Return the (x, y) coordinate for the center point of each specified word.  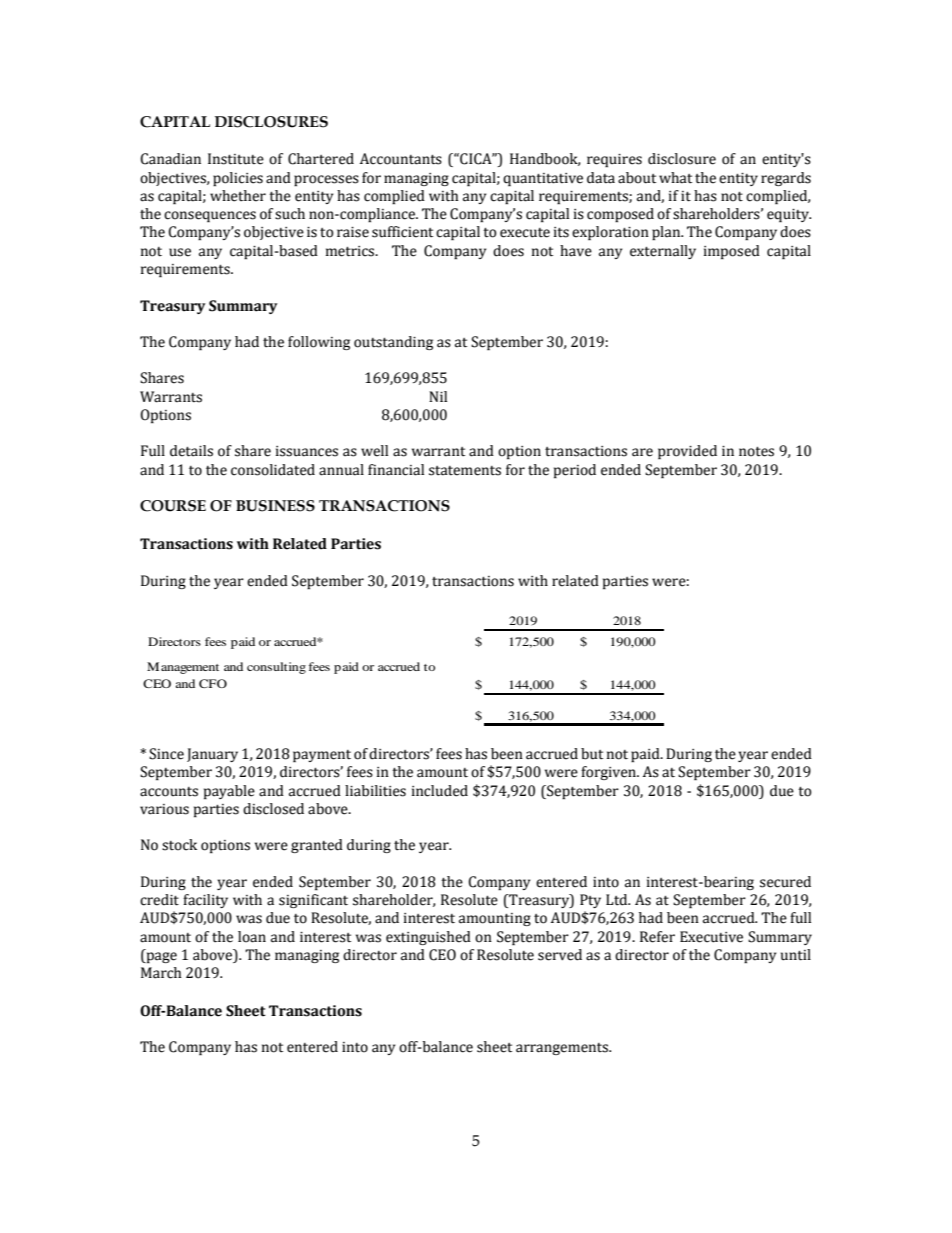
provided (687, 452)
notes (756, 452)
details (191, 451)
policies (238, 179)
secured (785, 882)
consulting (276, 668)
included (440, 791)
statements (465, 471)
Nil (438, 396)
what (675, 178)
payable (229, 792)
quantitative (543, 179)
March (161, 973)
